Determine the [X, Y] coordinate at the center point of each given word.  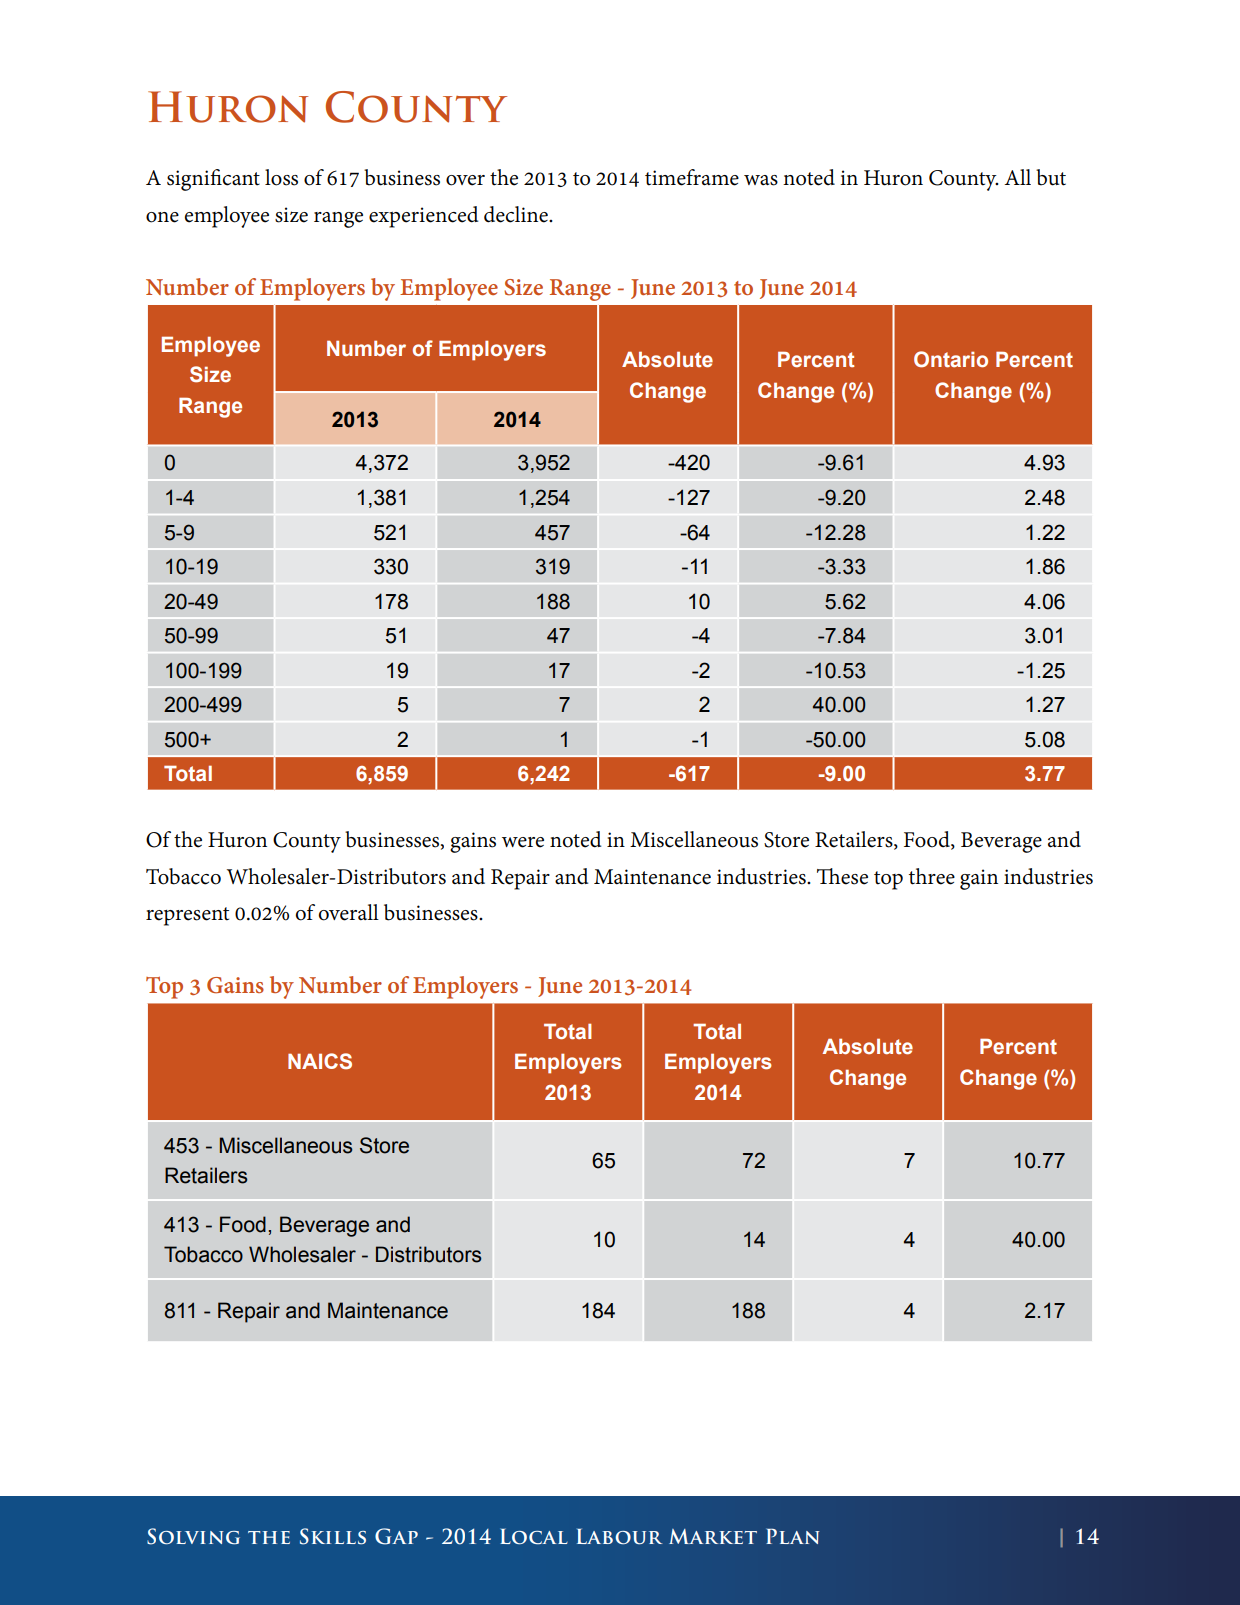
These [842, 876]
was [761, 180]
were [523, 842]
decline [517, 214]
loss [281, 177]
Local [534, 1537]
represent [187, 916]
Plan [792, 1536]
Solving [193, 1536]
